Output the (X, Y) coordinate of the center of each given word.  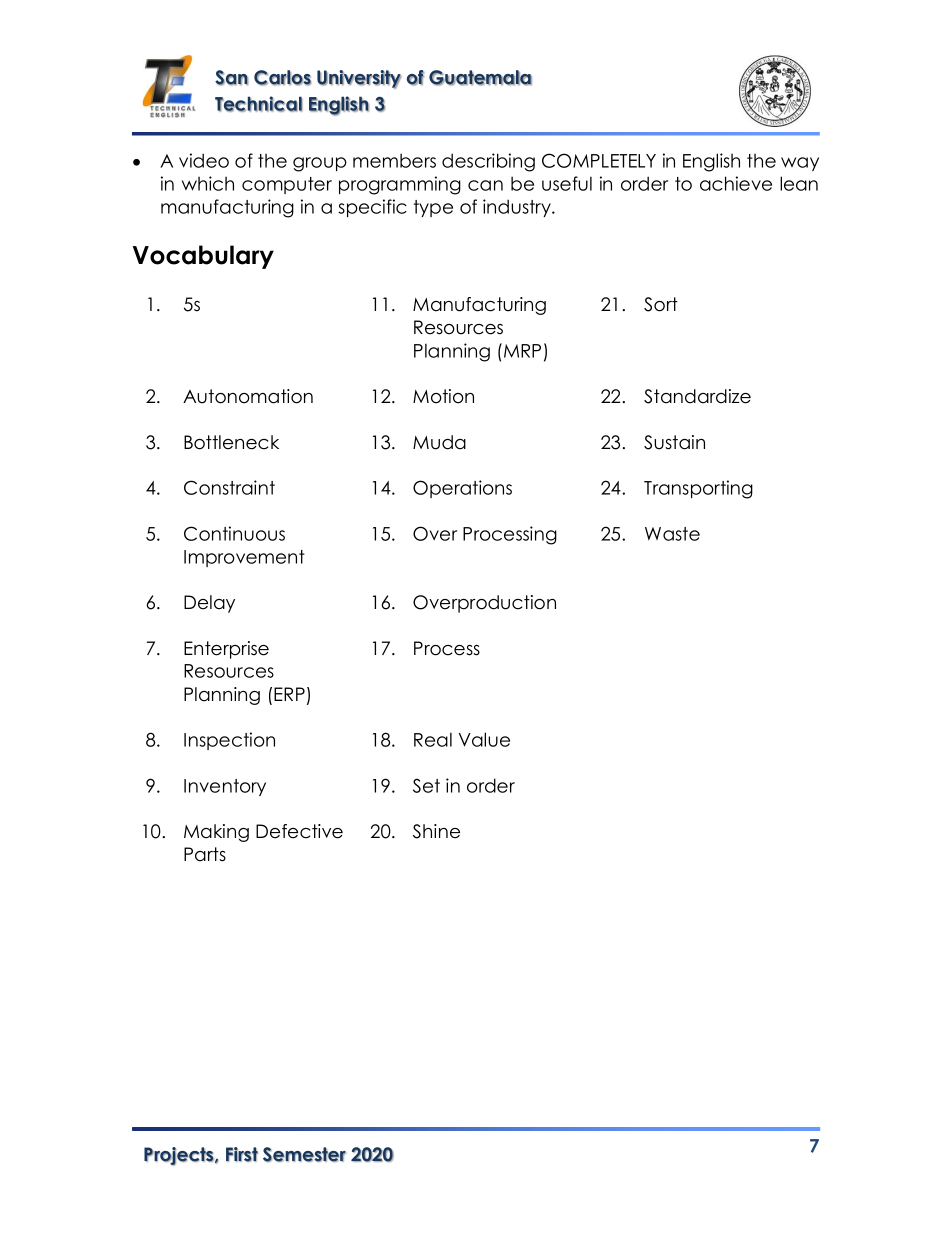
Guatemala (480, 78)
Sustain (674, 442)
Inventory (225, 787)
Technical (259, 104)
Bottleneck (231, 442)
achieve (736, 183)
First (242, 1154)
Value (484, 739)
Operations (462, 489)
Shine (436, 831)
